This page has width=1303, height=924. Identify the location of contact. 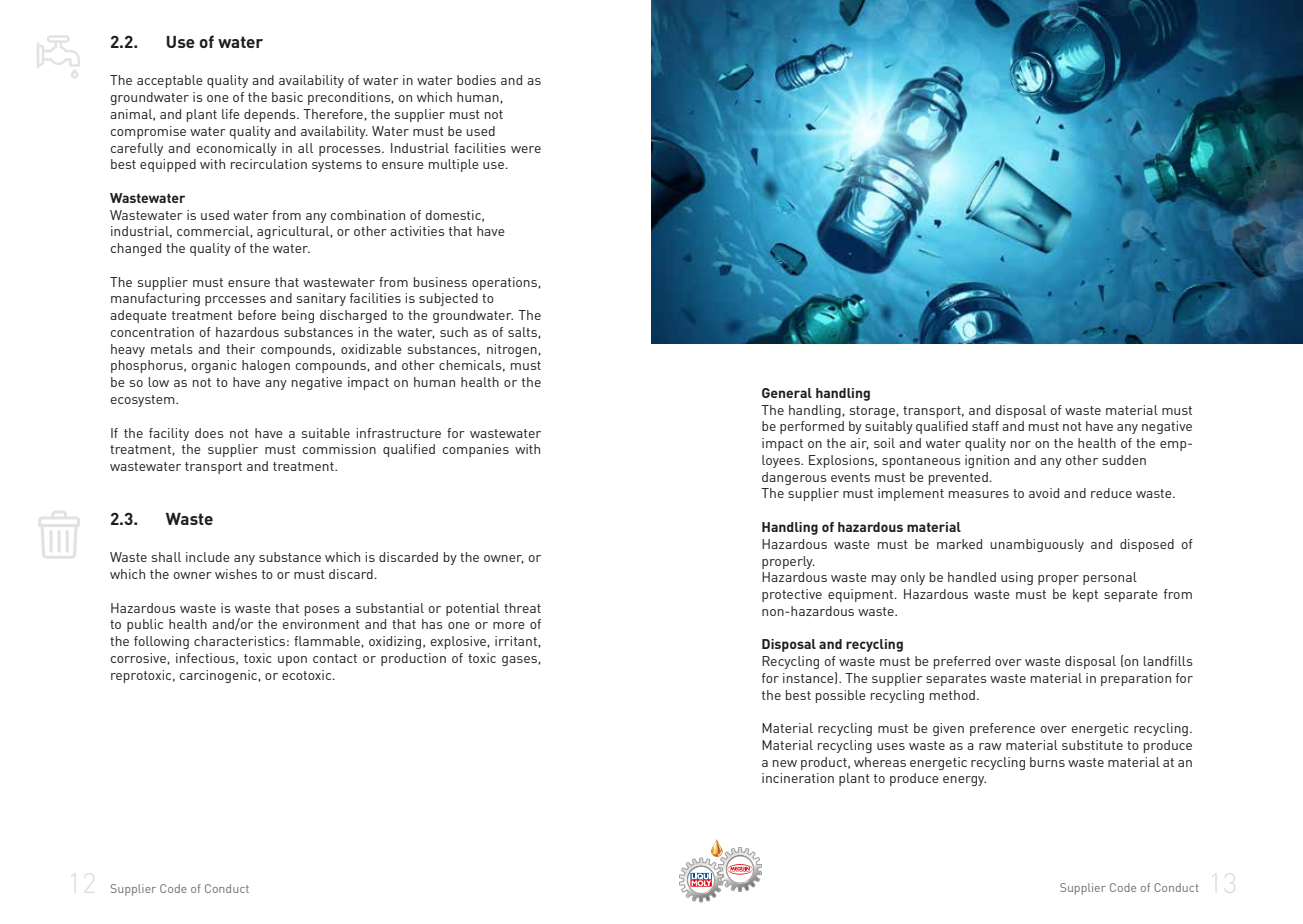
(335, 658).
